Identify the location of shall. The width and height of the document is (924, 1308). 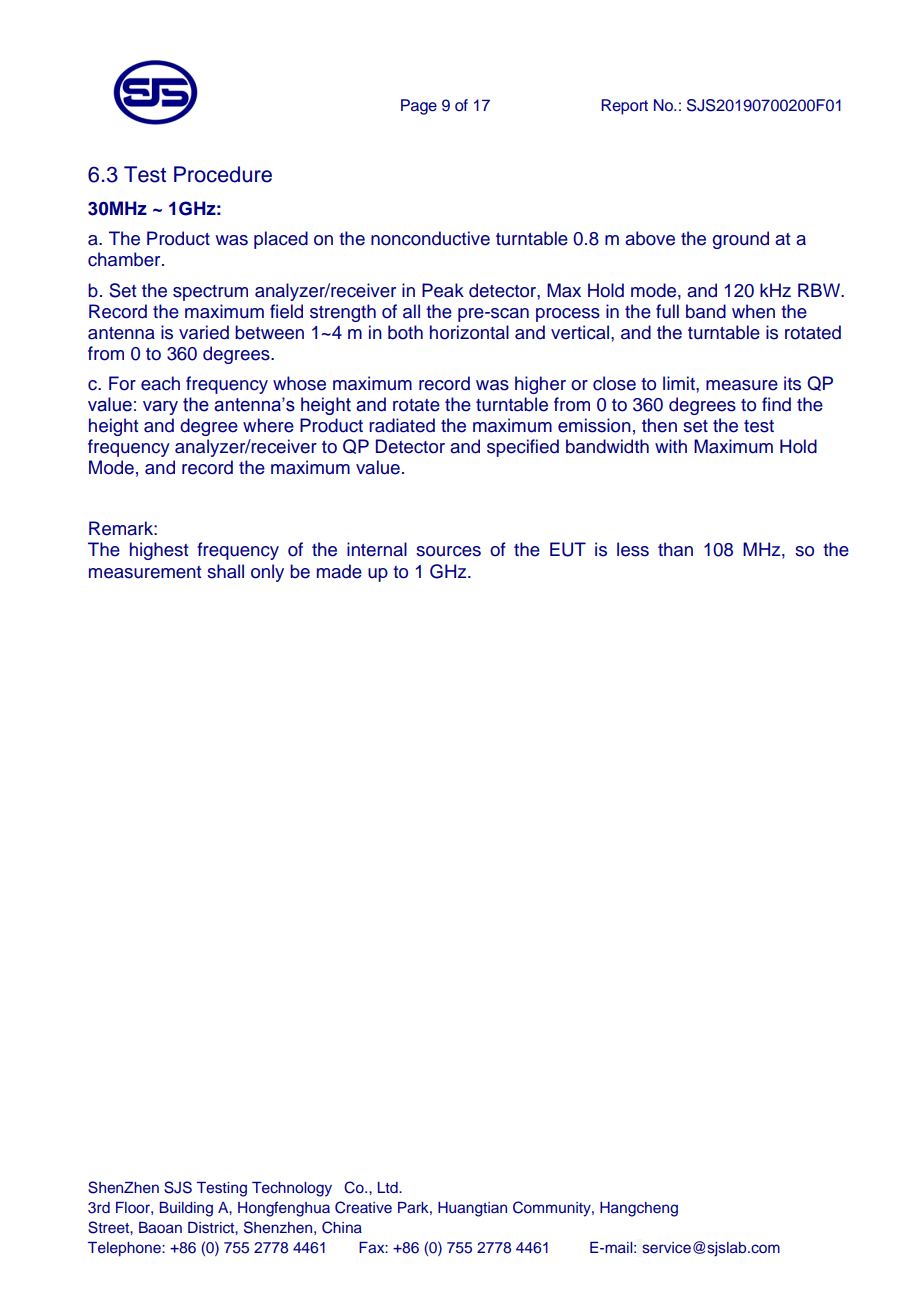
(225, 571).
